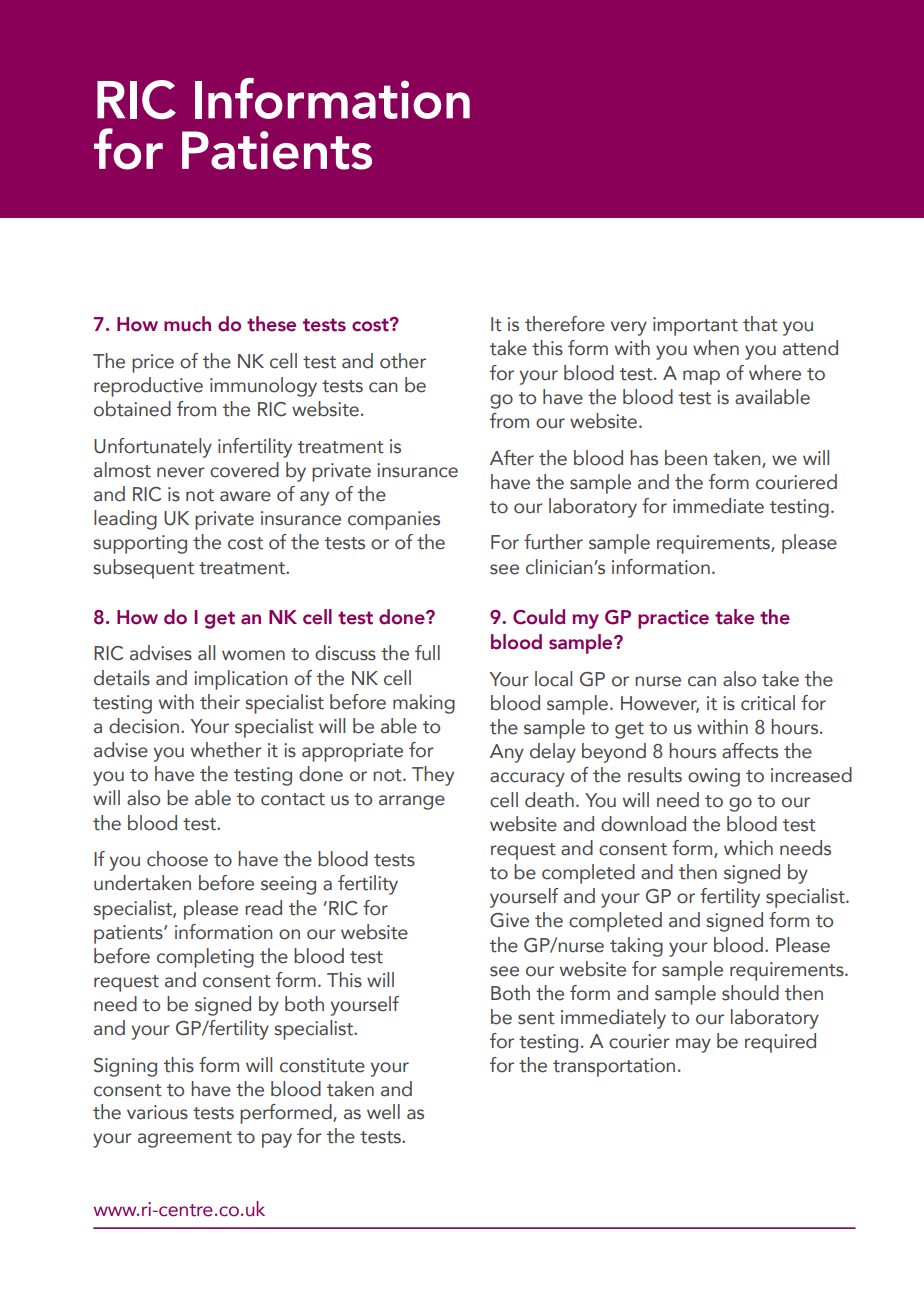 The image size is (924, 1308). What do you see at coordinates (185, 1139) in the screenshot?
I see `agreement` at bounding box center [185, 1139].
